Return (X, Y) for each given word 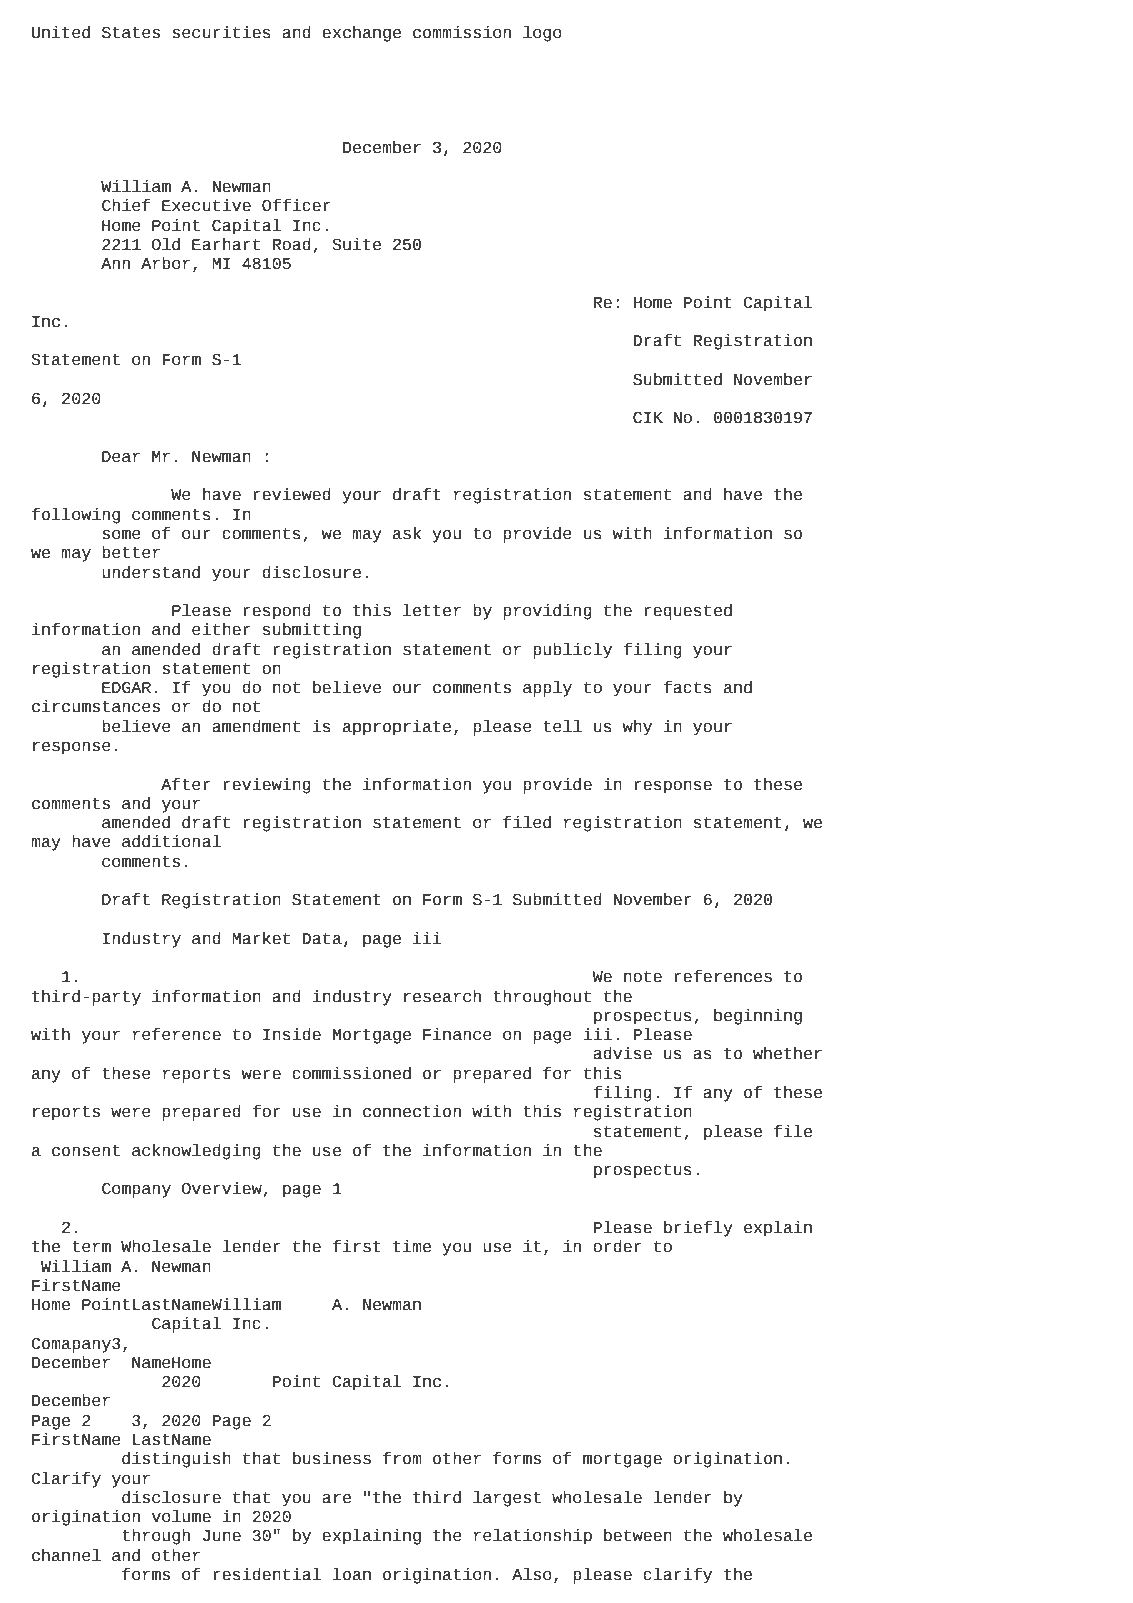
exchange (361, 34)
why (637, 728)
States (131, 32)
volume (181, 1516)
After (186, 784)
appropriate (397, 728)
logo (542, 34)
